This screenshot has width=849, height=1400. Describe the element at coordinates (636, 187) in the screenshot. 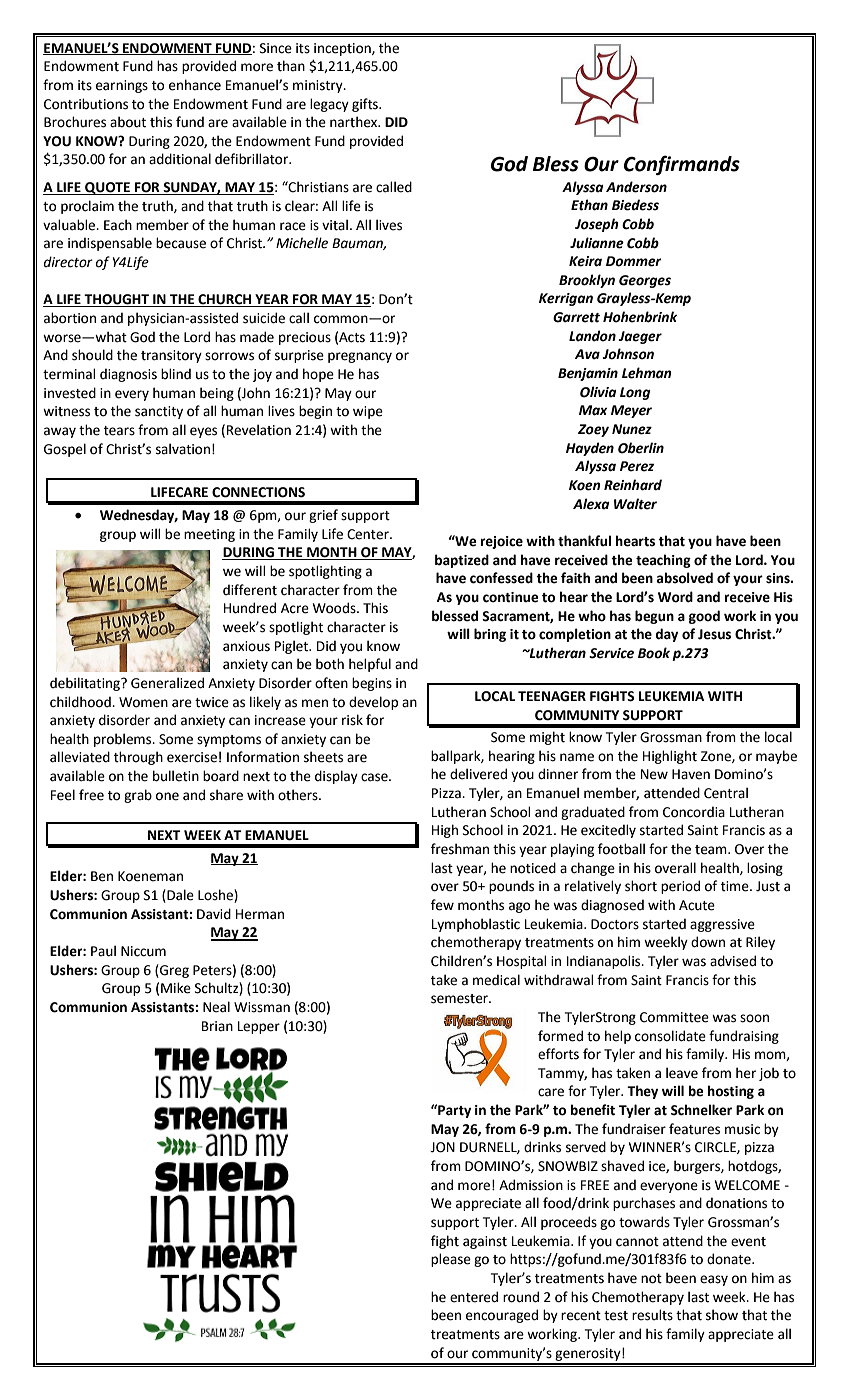

I see `Anderson` at that location.
